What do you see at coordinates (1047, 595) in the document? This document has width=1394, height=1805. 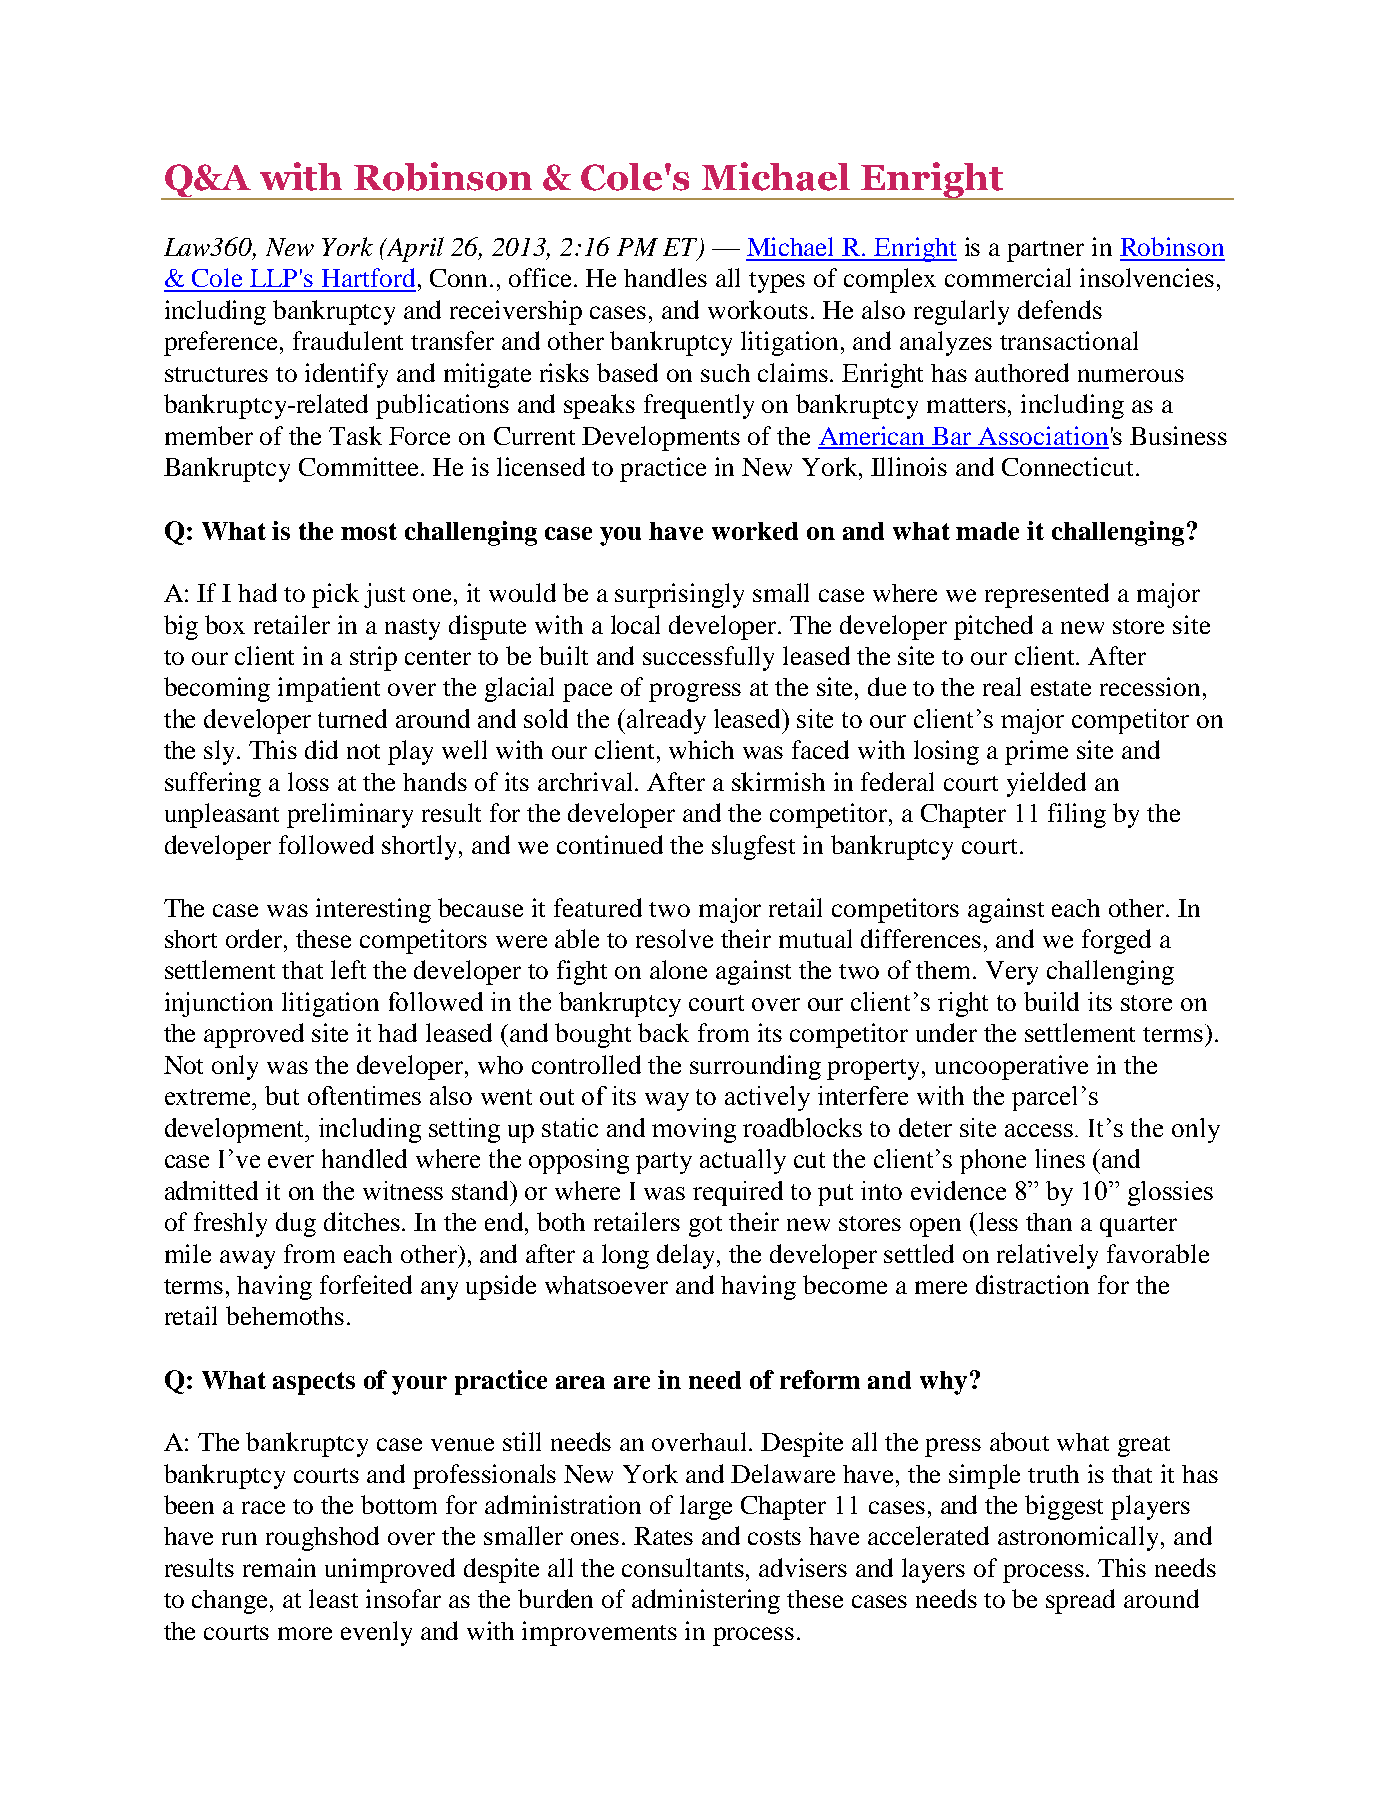 I see `represented` at bounding box center [1047, 595].
